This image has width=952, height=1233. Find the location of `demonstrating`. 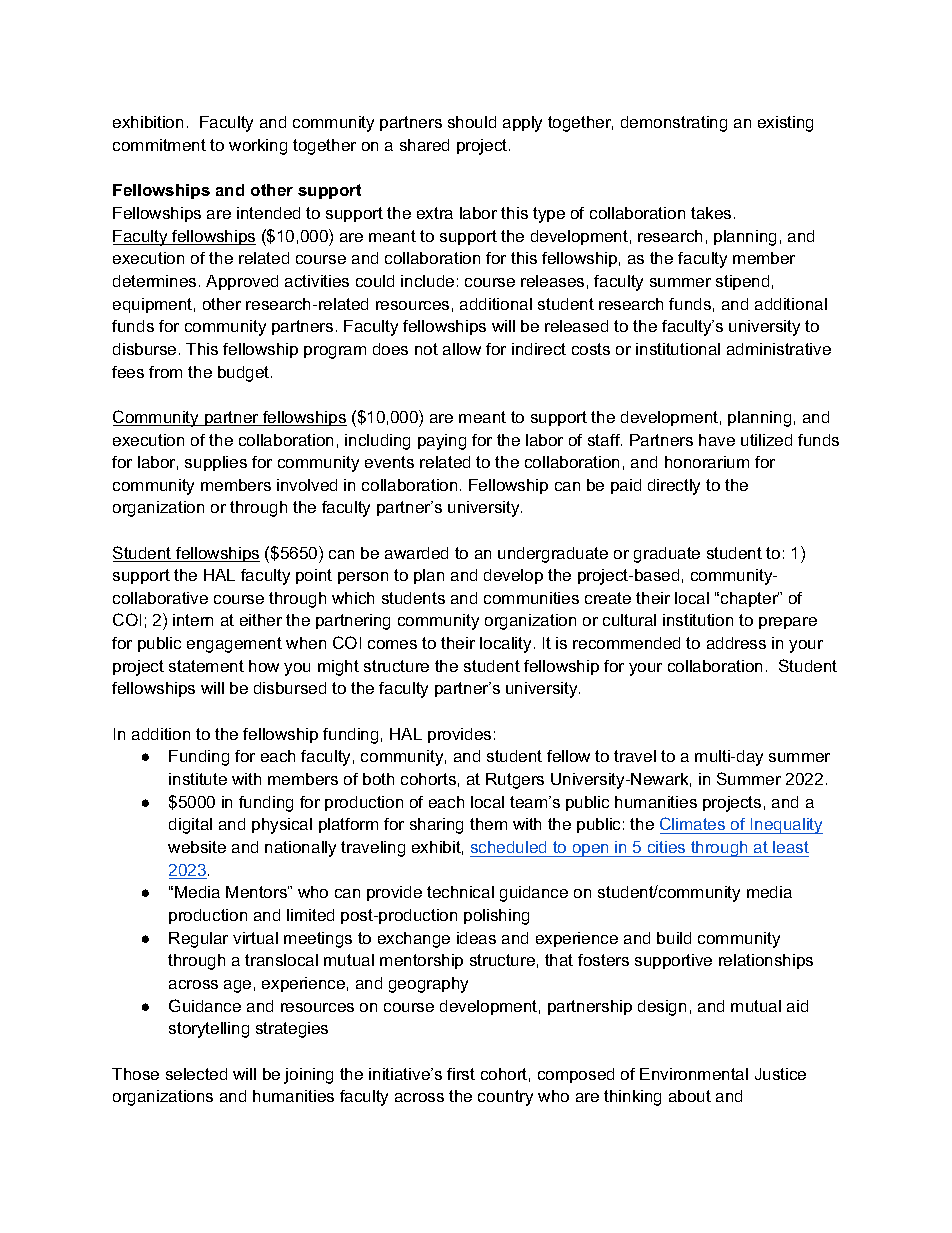

demonstrating is located at coordinates (674, 124).
